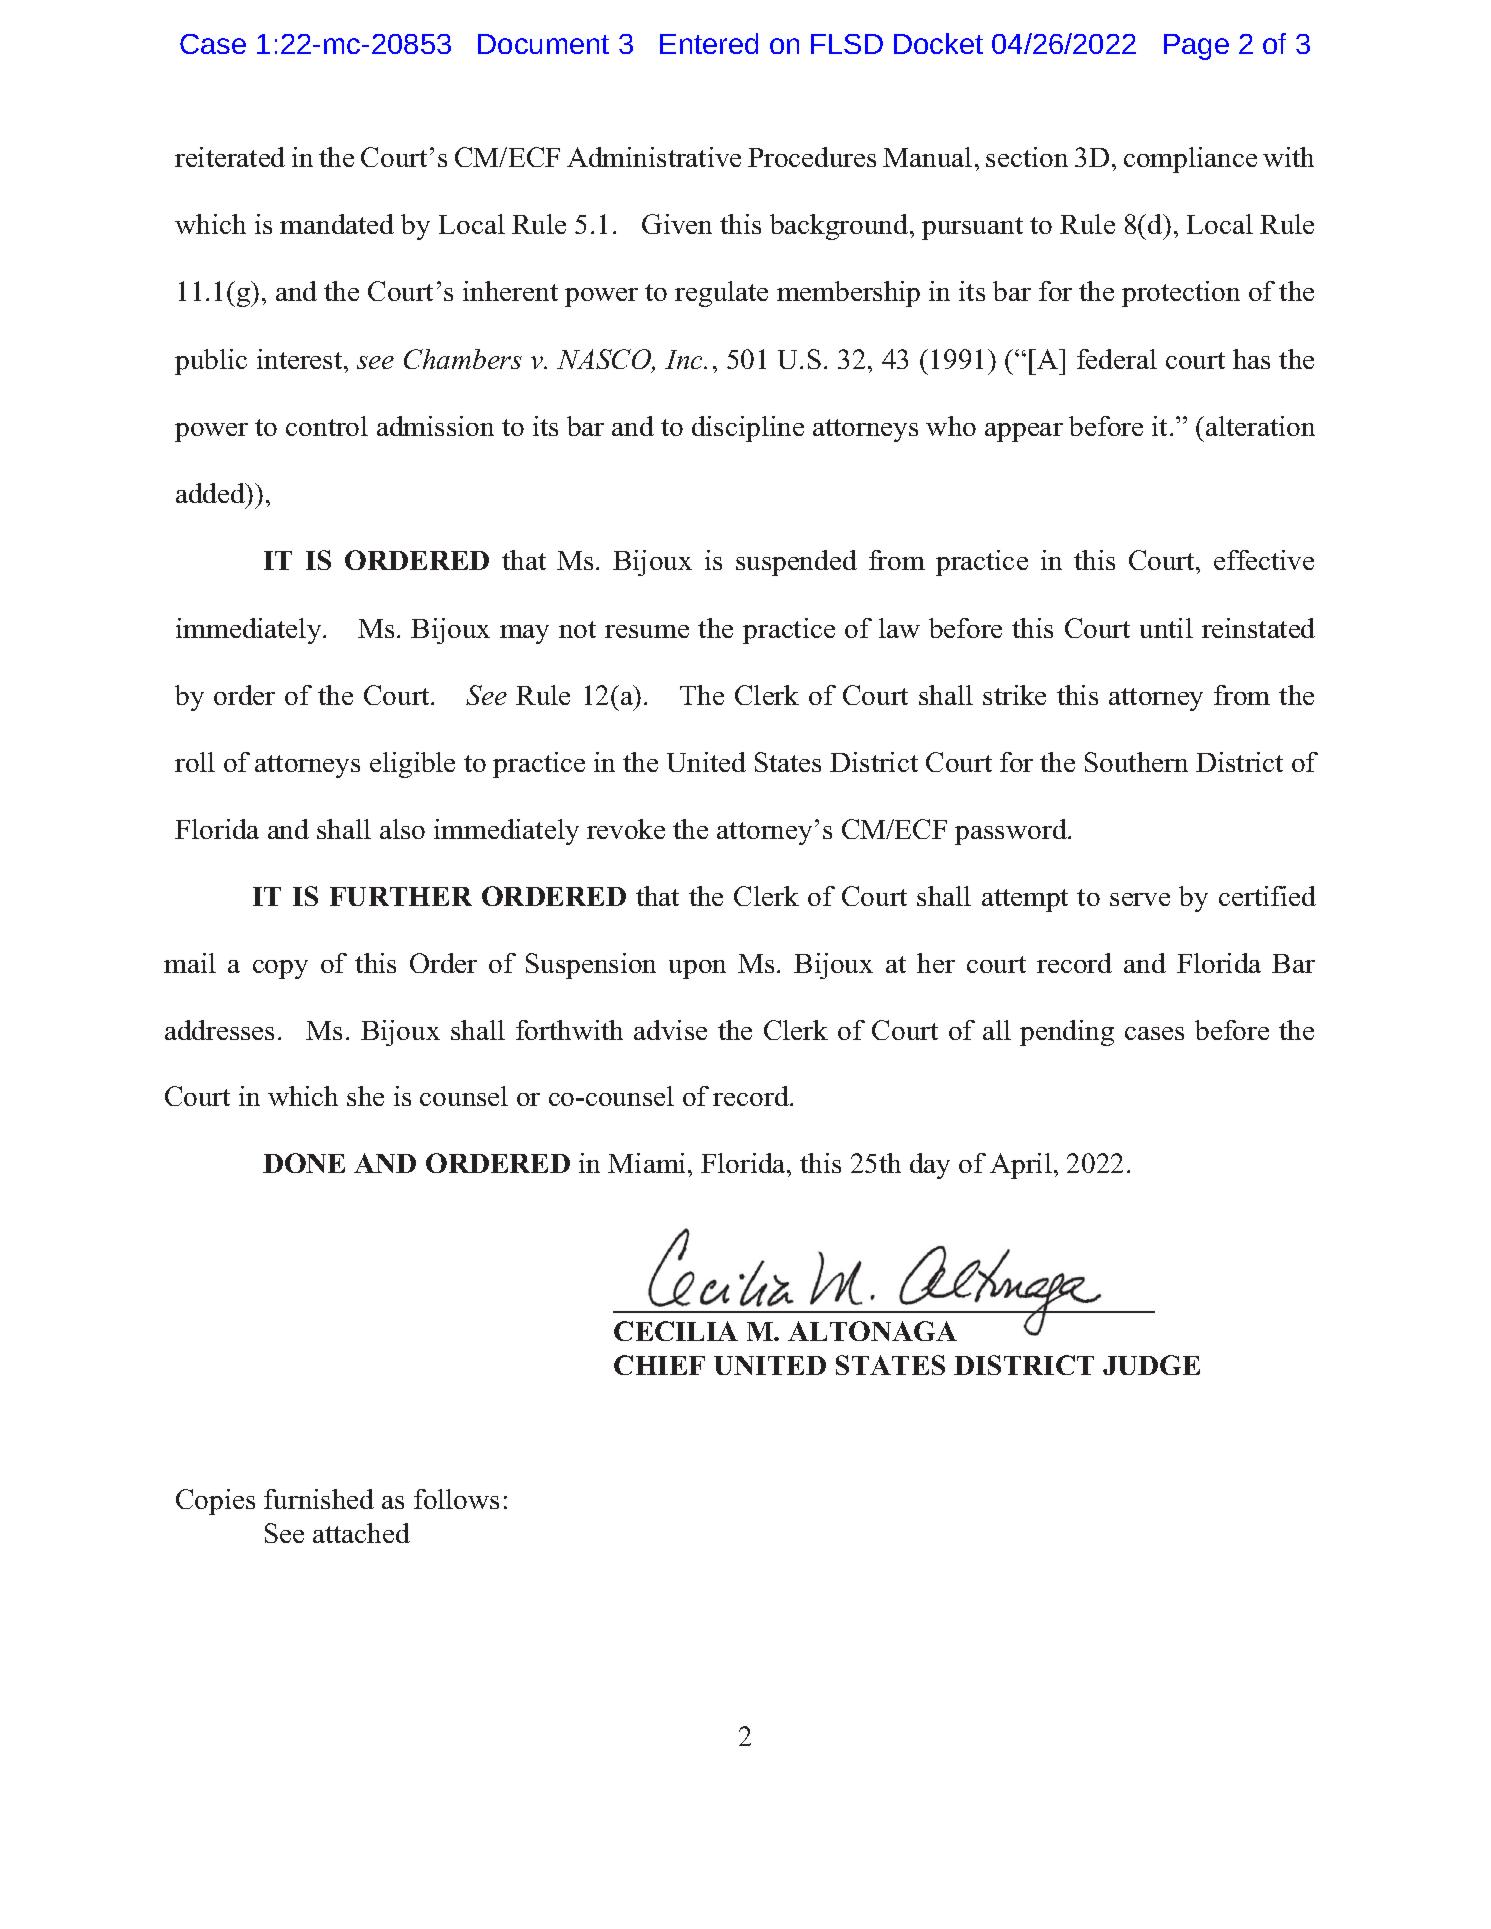 The width and height of the page is (1491, 1929). Describe the element at coordinates (709, 43) in the page. I see `Entered` at that location.
